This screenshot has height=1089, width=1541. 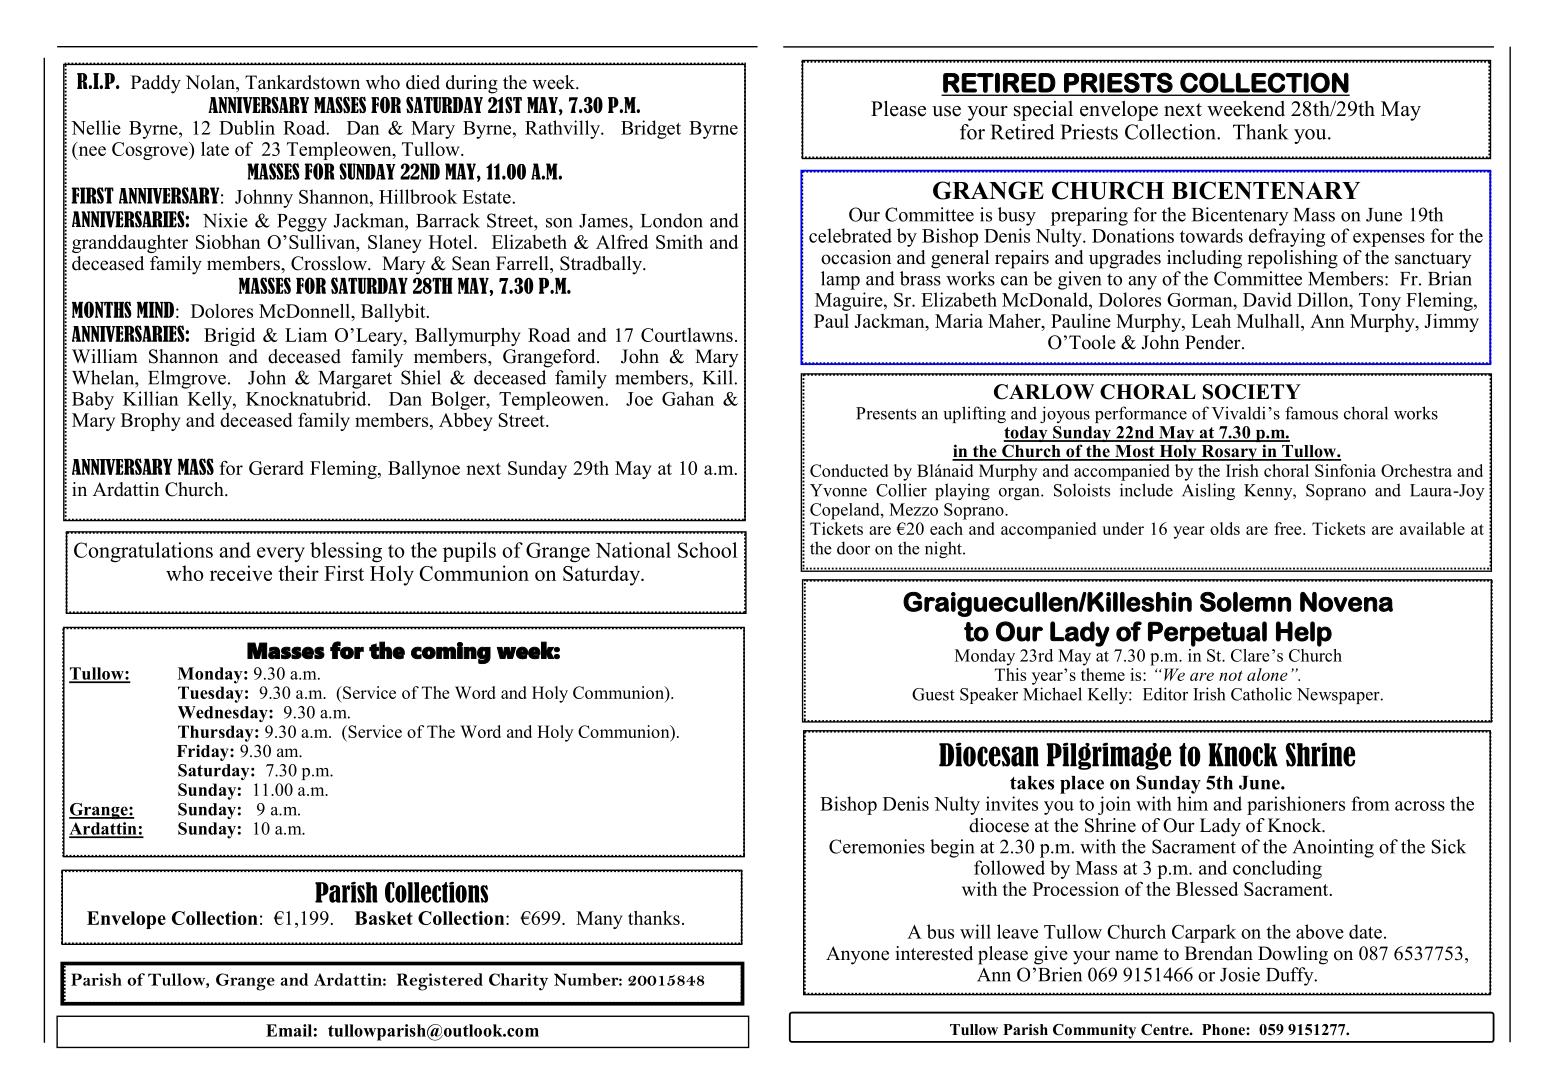 I want to click on Dublin, so click(x=247, y=127).
